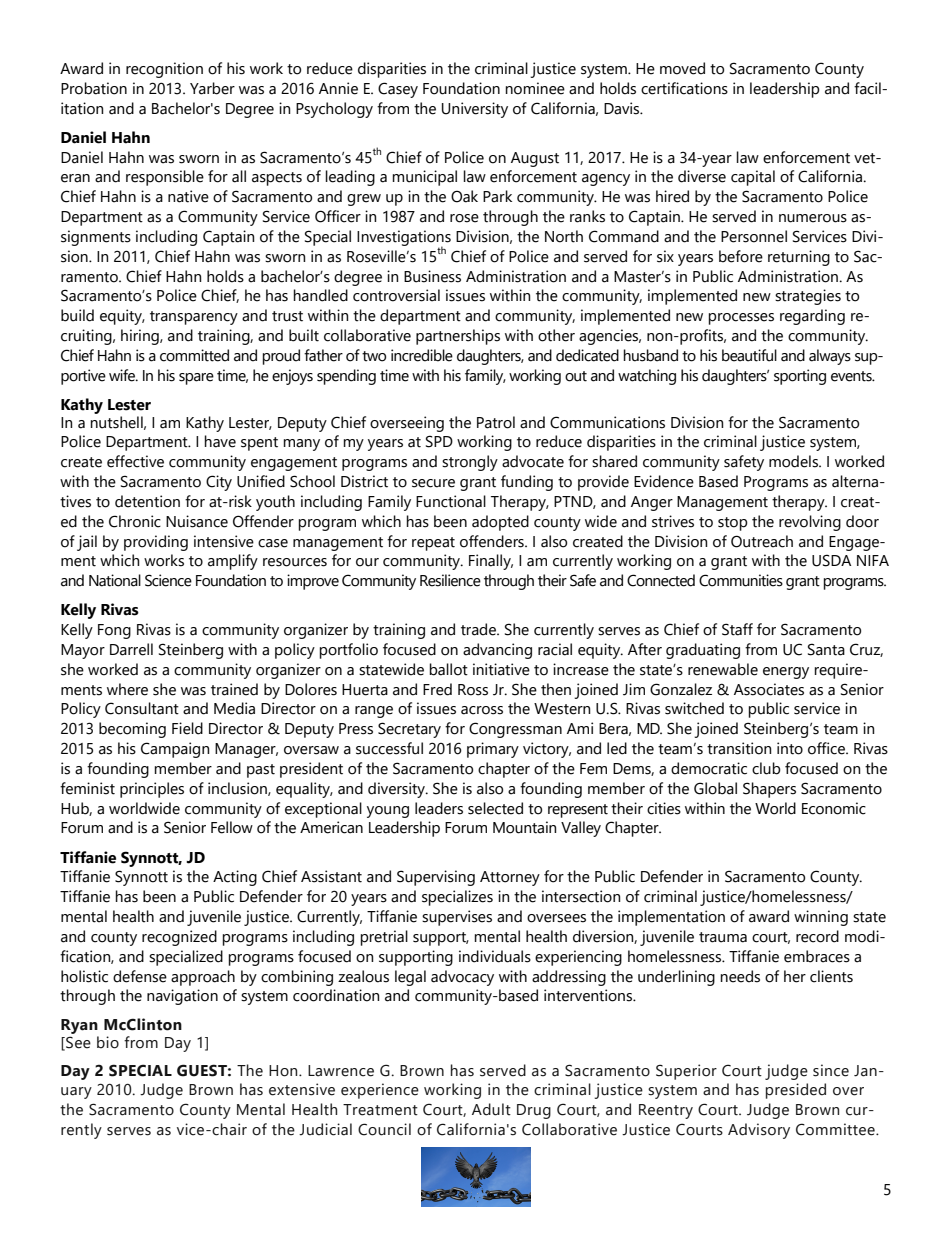 The width and height of the page is (952, 1233). What do you see at coordinates (834, 808) in the page?
I see `Economic` at bounding box center [834, 808].
